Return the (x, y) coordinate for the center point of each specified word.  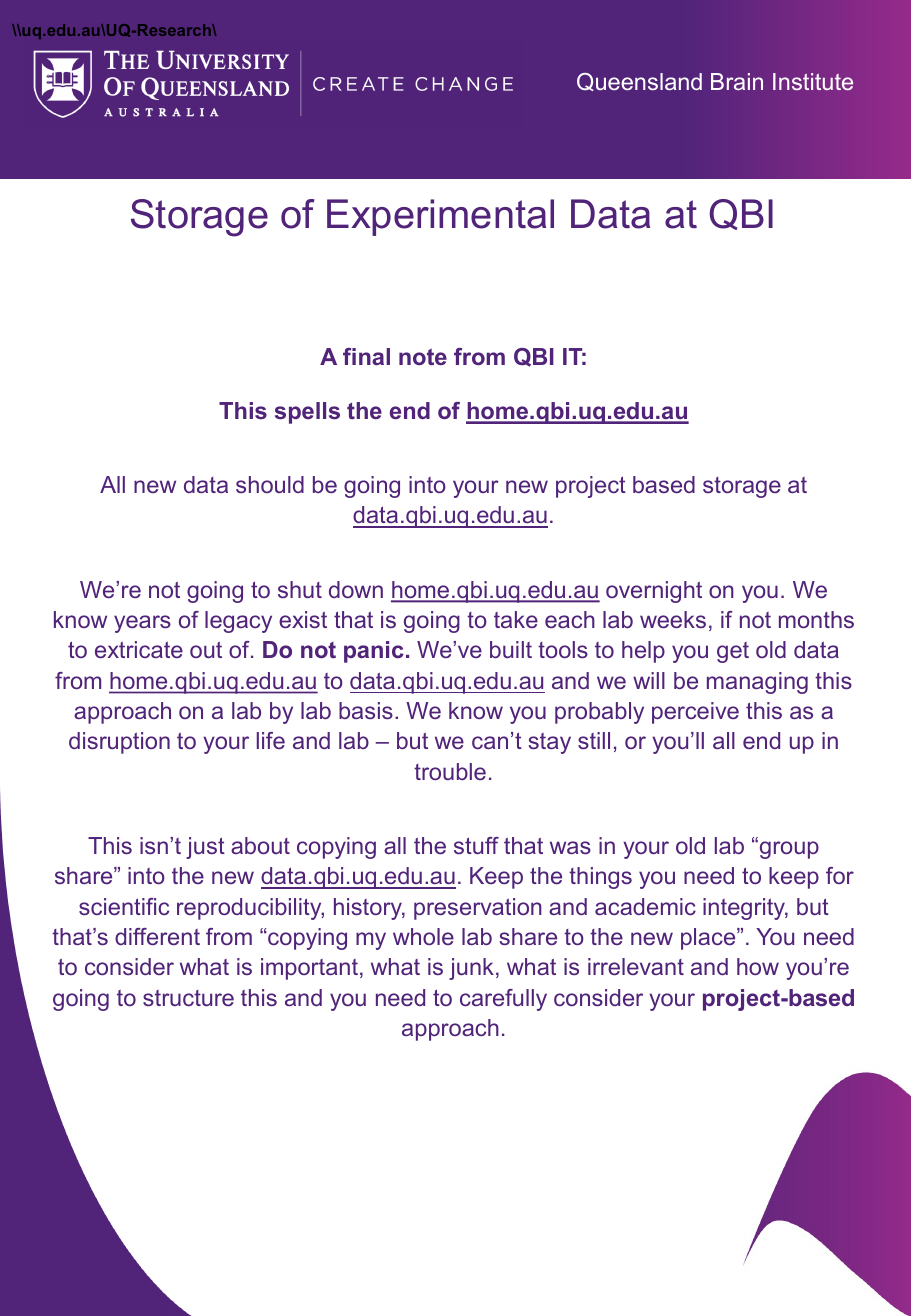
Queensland (639, 82)
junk (471, 969)
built (511, 649)
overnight (654, 592)
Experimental (440, 217)
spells (307, 413)
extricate (139, 649)
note (423, 356)
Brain (737, 81)
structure (188, 998)
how (758, 966)
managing (757, 683)
